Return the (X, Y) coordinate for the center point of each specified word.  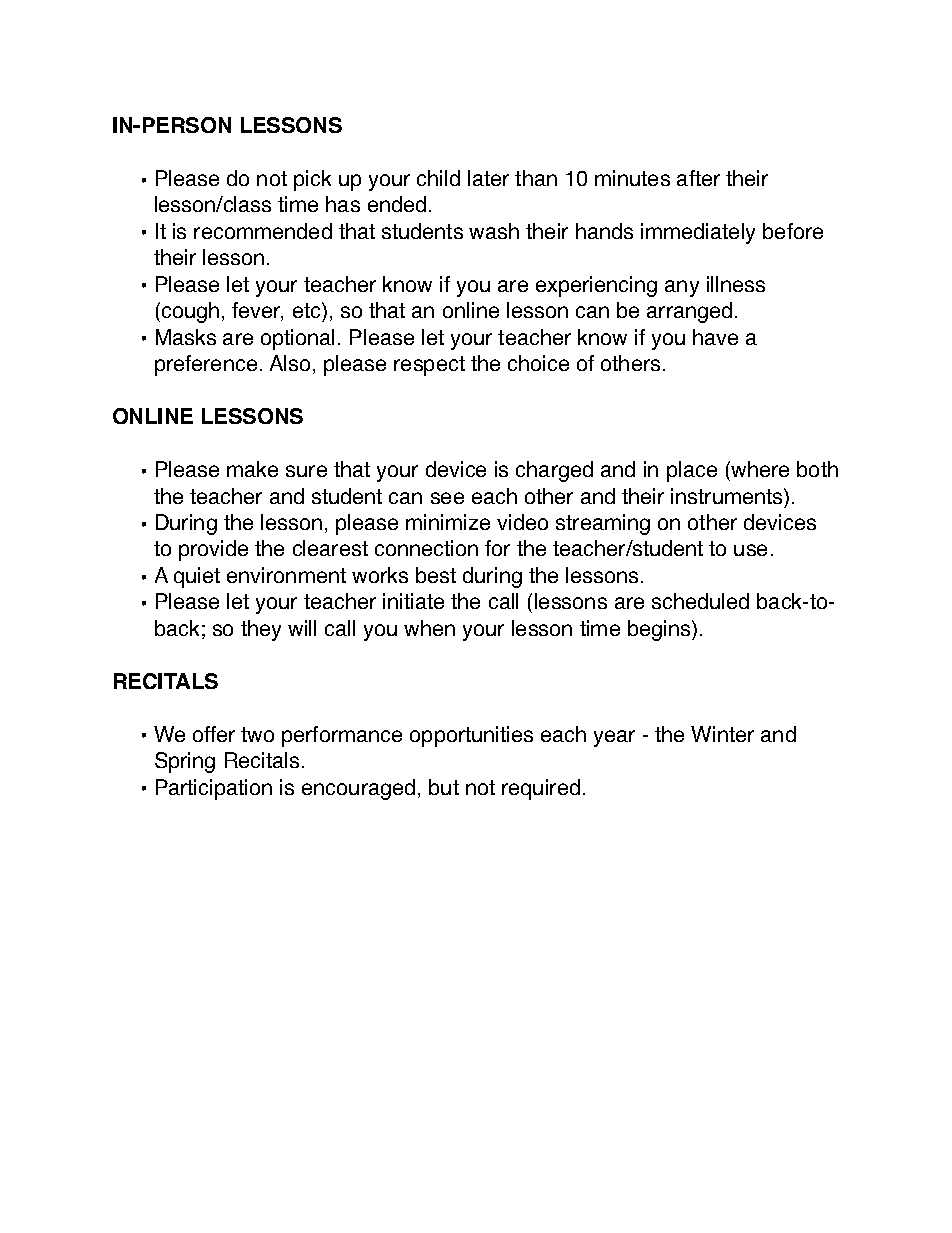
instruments (728, 496)
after (698, 178)
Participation (214, 789)
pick (312, 180)
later (488, 178)
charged (554, 471)
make (252, 469)
